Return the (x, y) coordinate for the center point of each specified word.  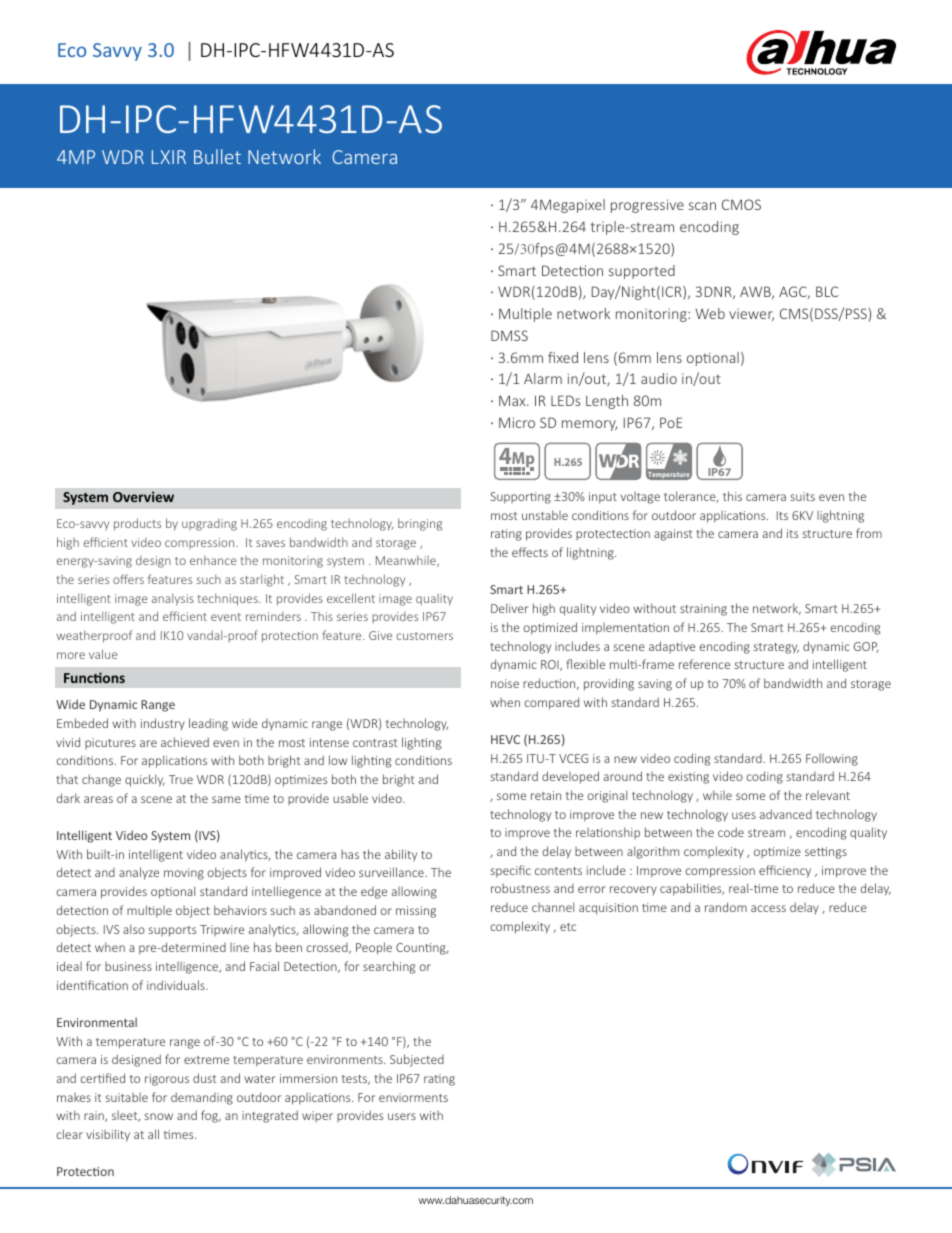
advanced (786, 814)
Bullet (217, 156)
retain (546, 795)
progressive (647, 206)
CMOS (741, 204)
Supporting (521, 498)
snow (158, 1116)
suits (802, 496)
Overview (143, 496)
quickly (145, 780)
